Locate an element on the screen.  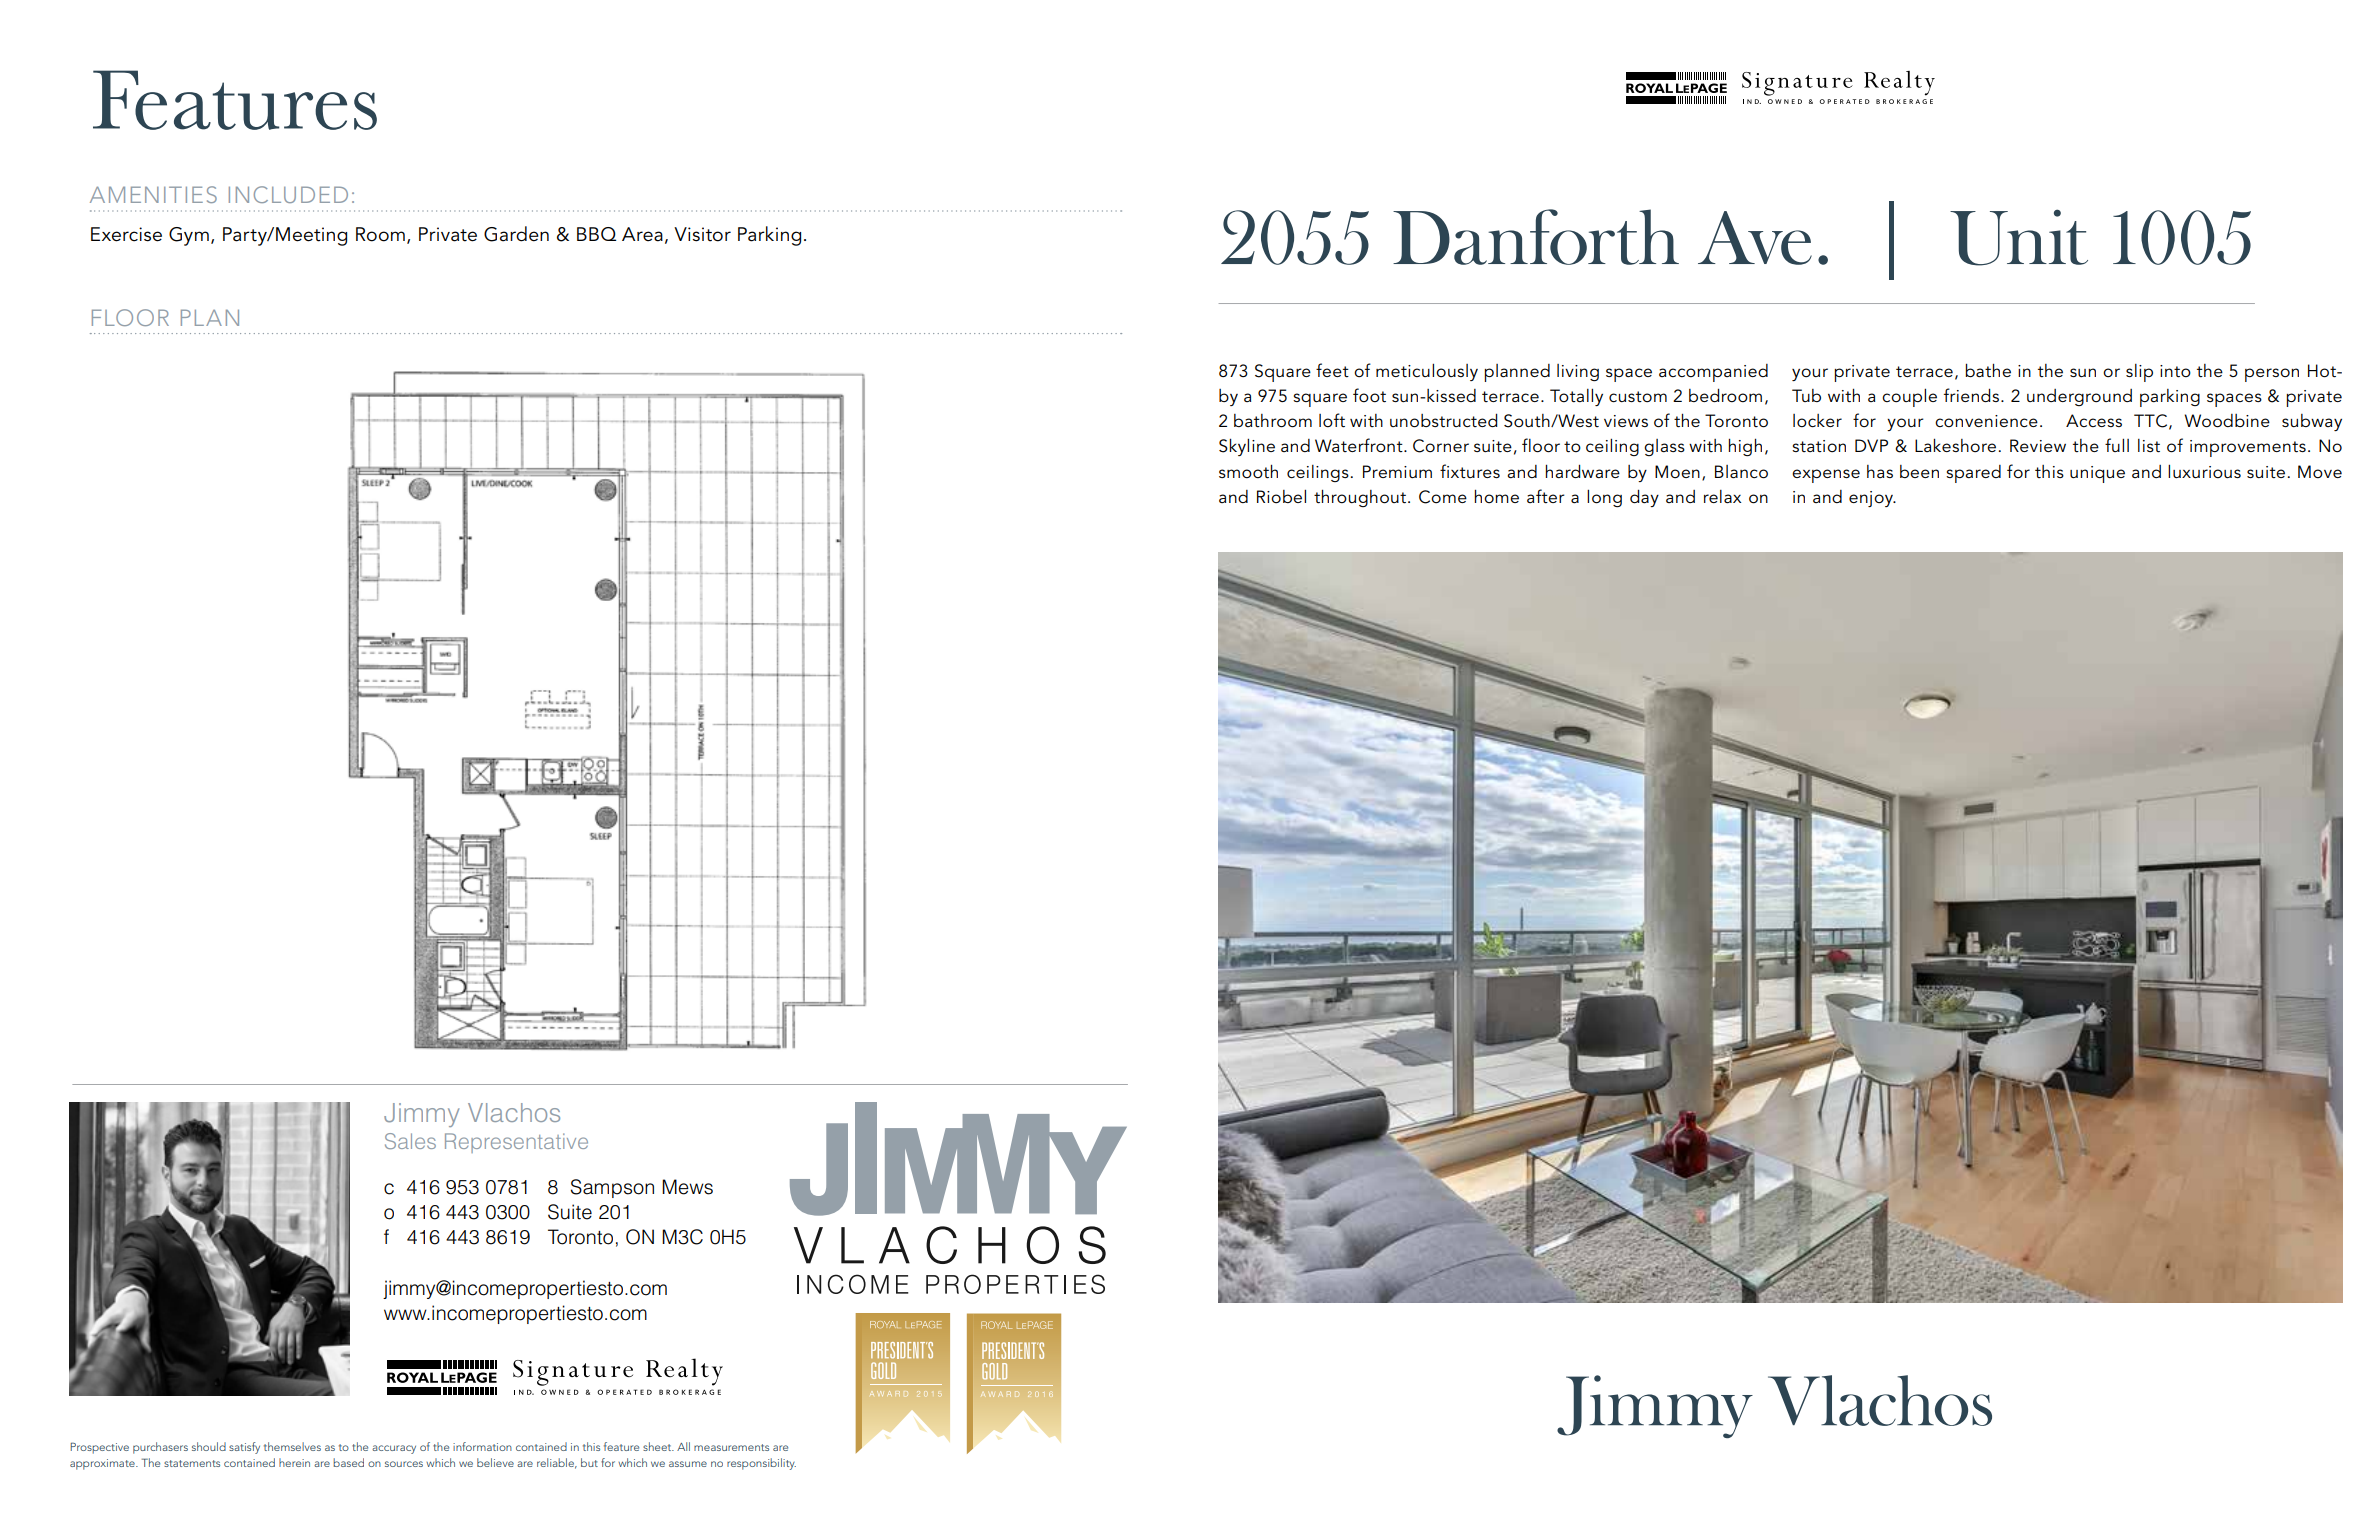
accuracy is located at coordinates (394, 1449).
